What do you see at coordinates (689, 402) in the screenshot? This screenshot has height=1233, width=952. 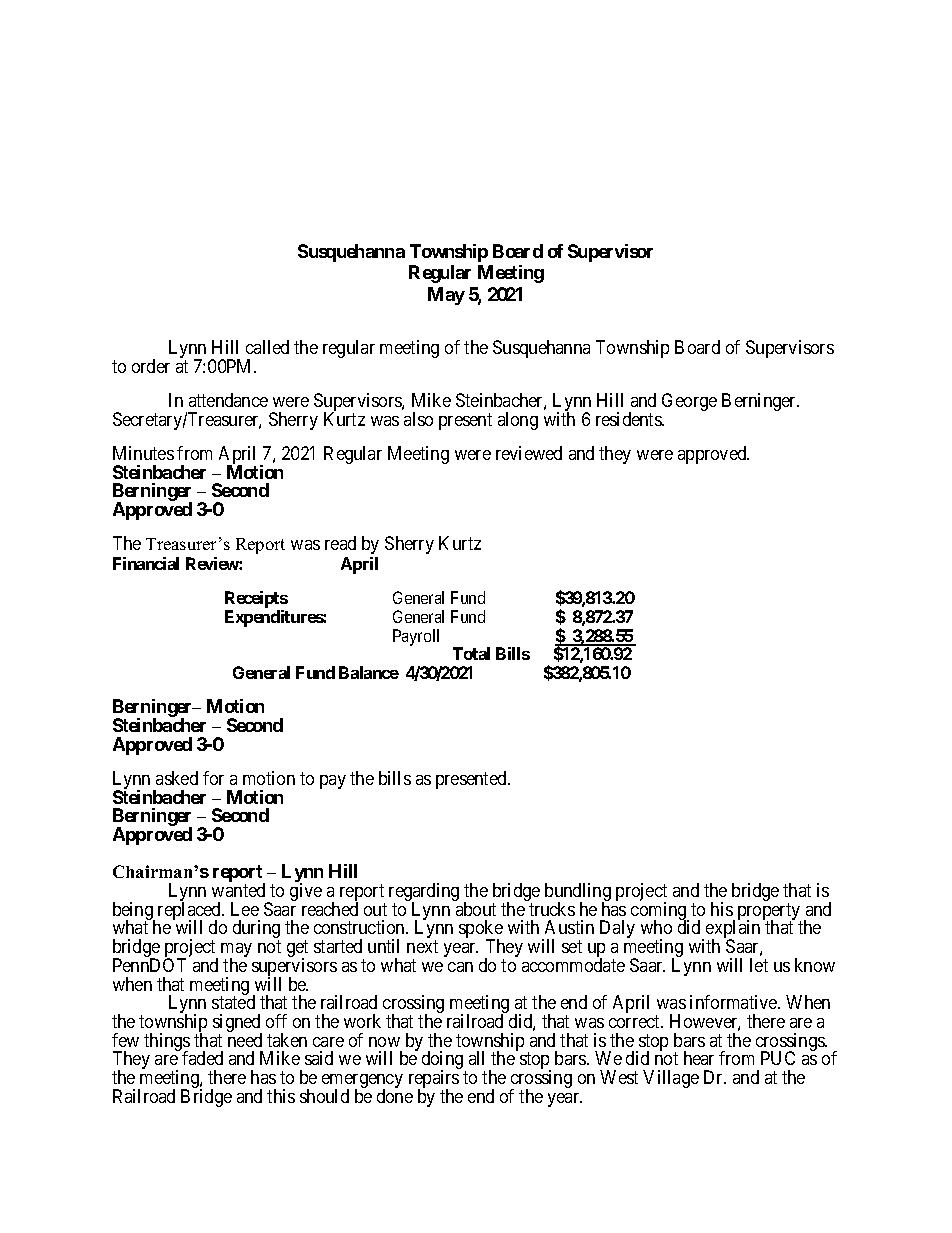 I see `George` at bounding box center [689, 402].
